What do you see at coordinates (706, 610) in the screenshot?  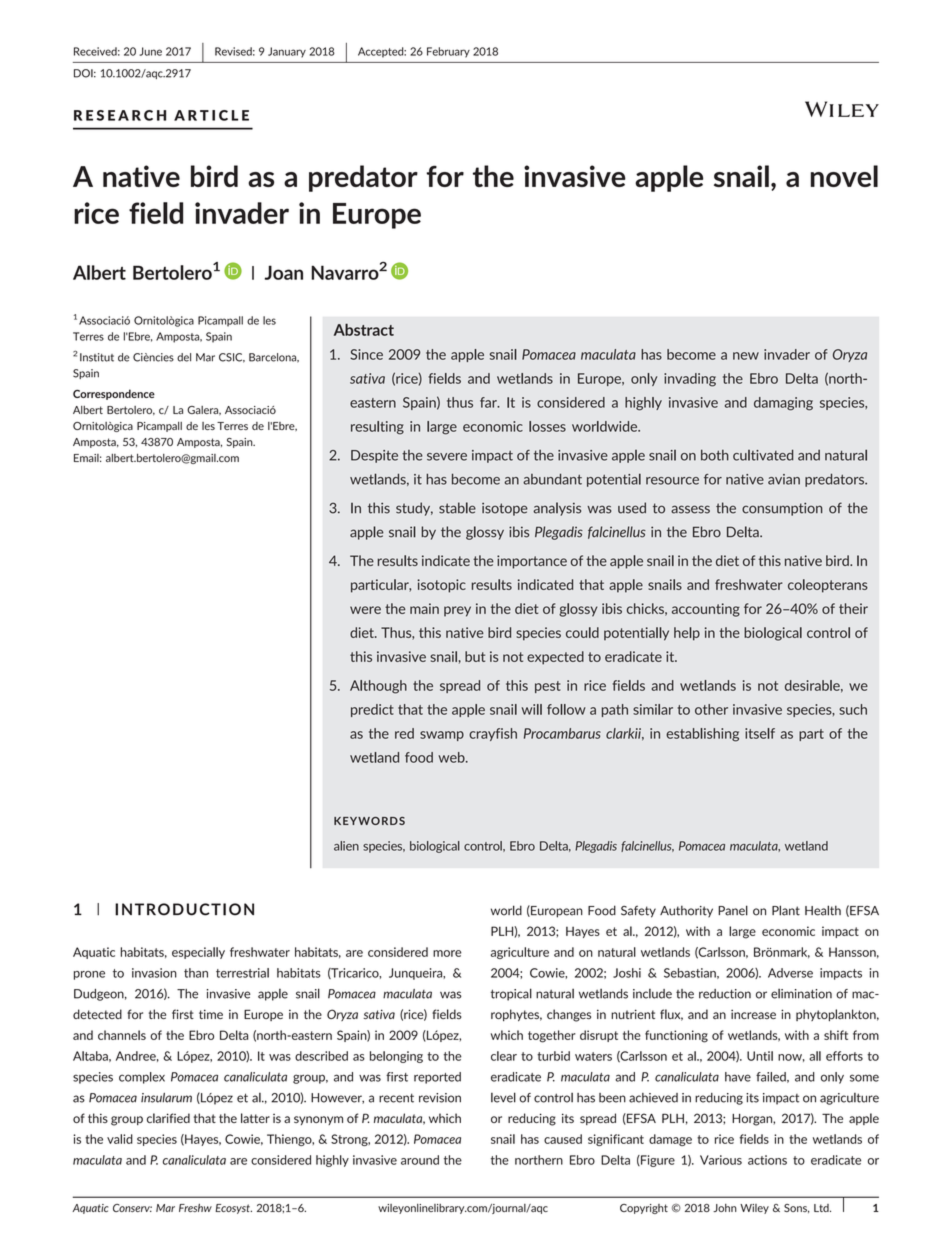 I see `accounting` at bounding box center [706, 610].
